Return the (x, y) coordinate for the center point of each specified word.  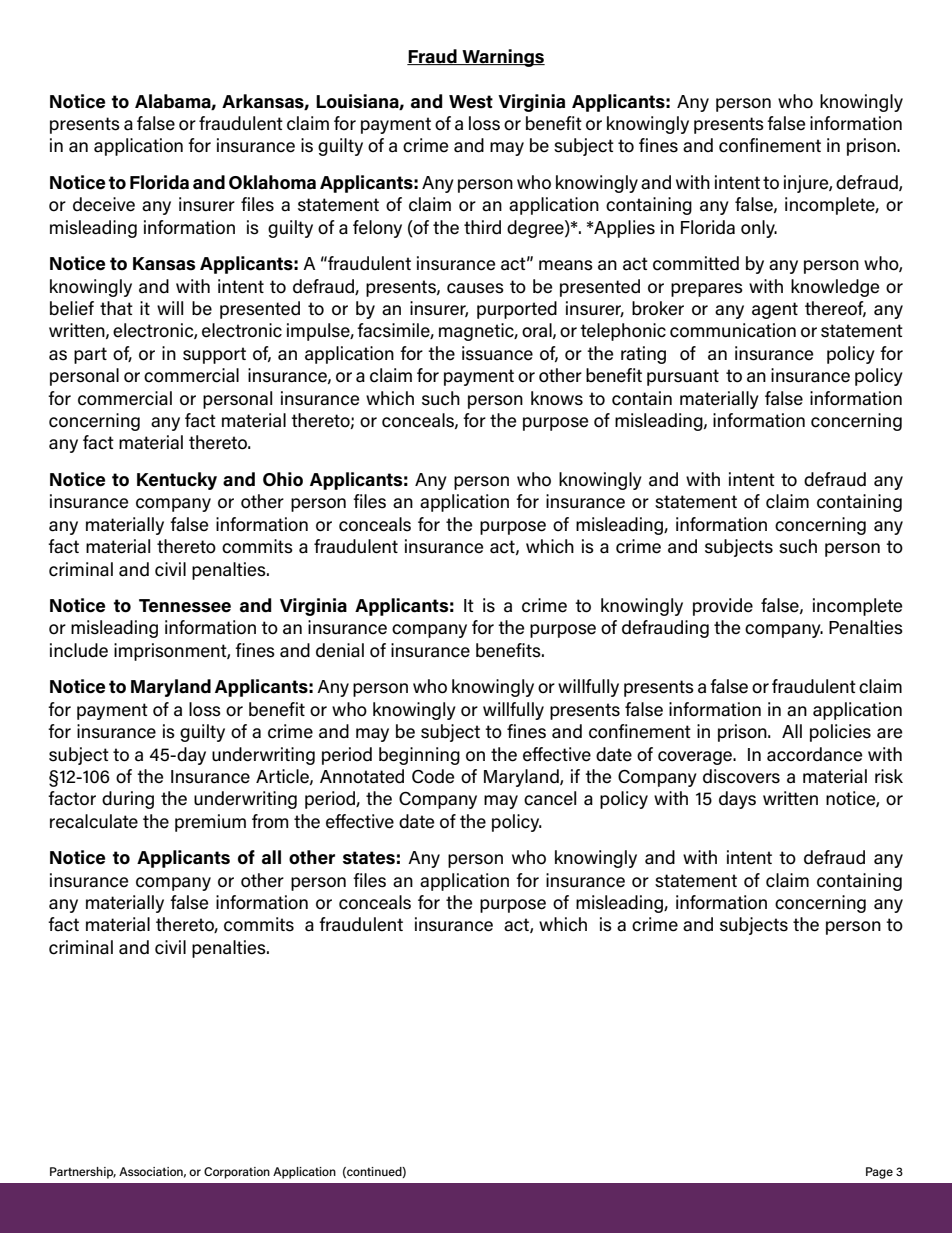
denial (340, 650)
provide (723, 607)
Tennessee (185, 606)
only (759, 229)
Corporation (237, 1173)
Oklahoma (272, 182)
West (471, 102)
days (737, 800)
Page (879, 1173)
